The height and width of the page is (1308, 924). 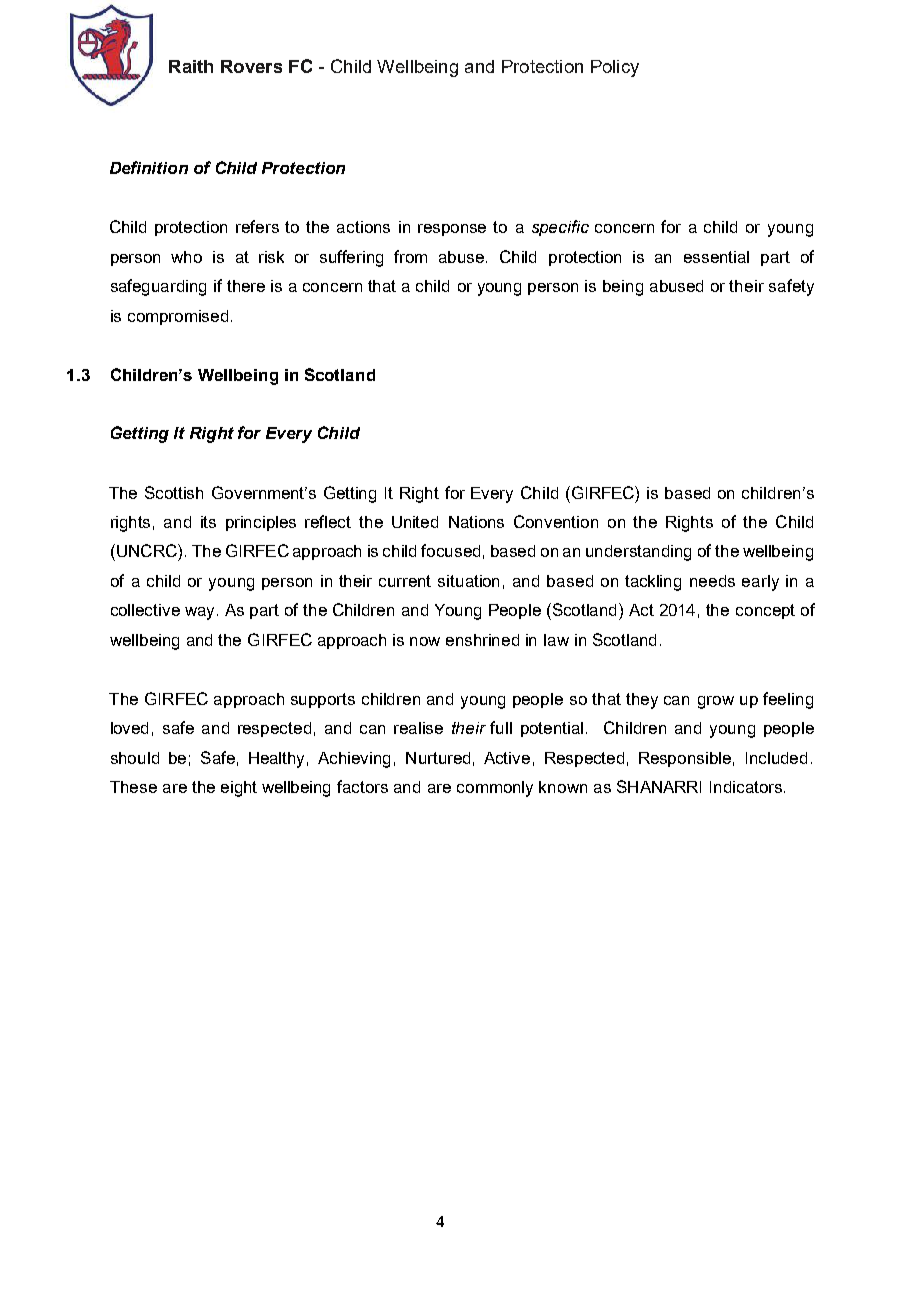 I want to click on Indicators, so click(x=747, y=787).
